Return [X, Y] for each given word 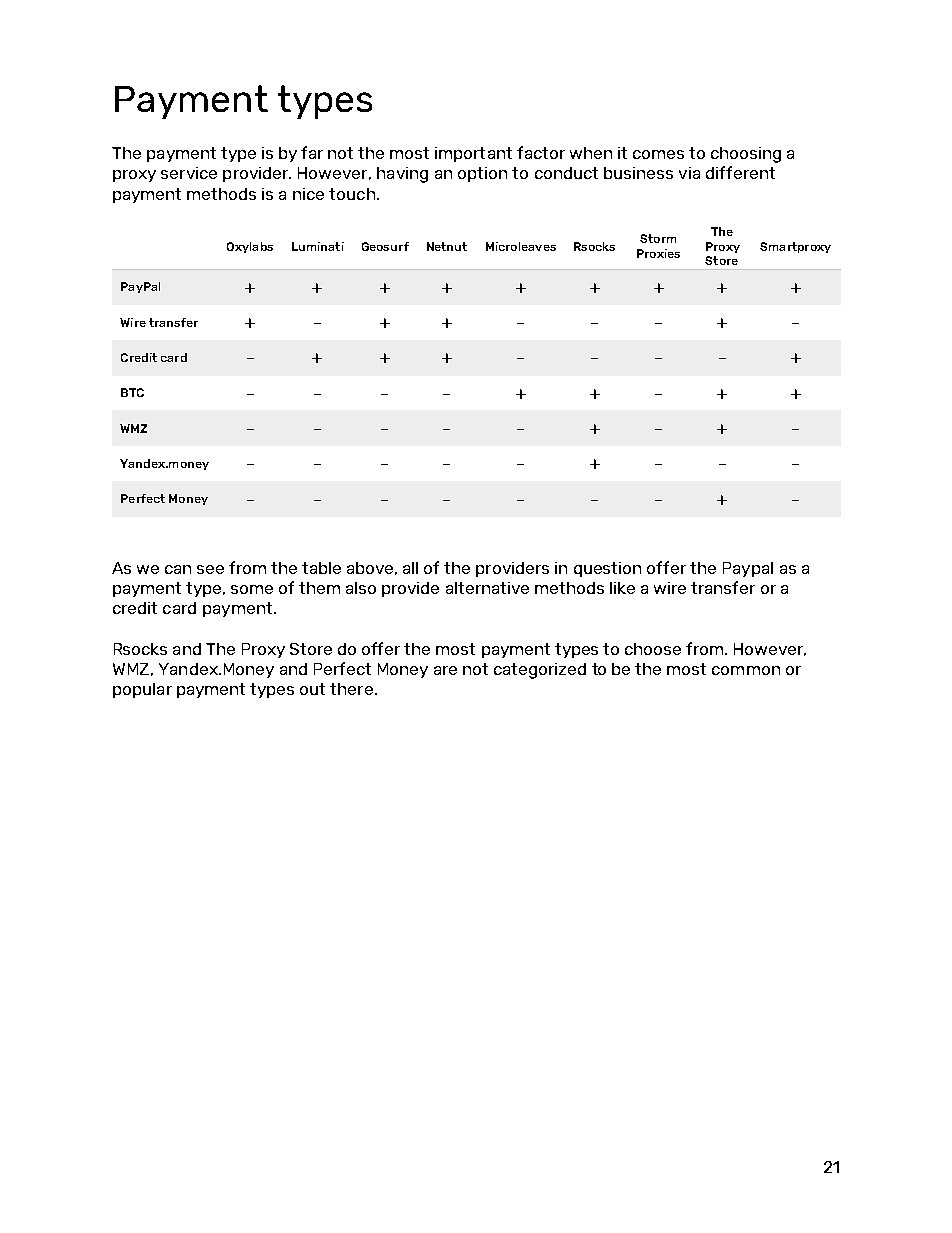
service [189, 173]
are [445, 670]
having [402, 175]
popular [142, 690]
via [689, 173]
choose [653, 649]
